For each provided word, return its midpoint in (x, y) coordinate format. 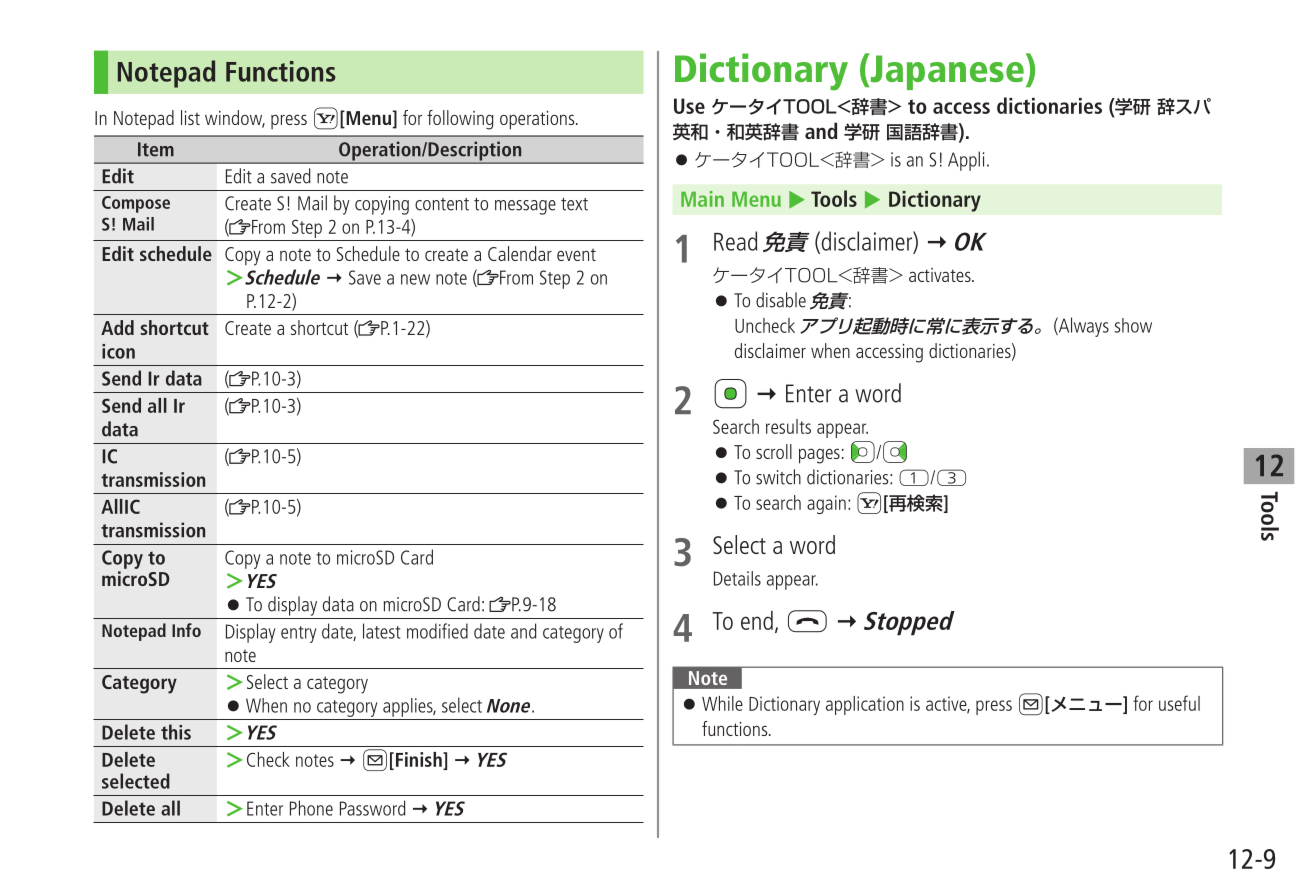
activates (941, 275)
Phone (311, 808)
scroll (774, 451)
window (235, 118)
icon (118, 351)
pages (819, 456)
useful (1179, 703)
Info (186, 630)
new (415, 279)
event (576, 254)
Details (737, 578)
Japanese (946, 71)
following (460, 120)
